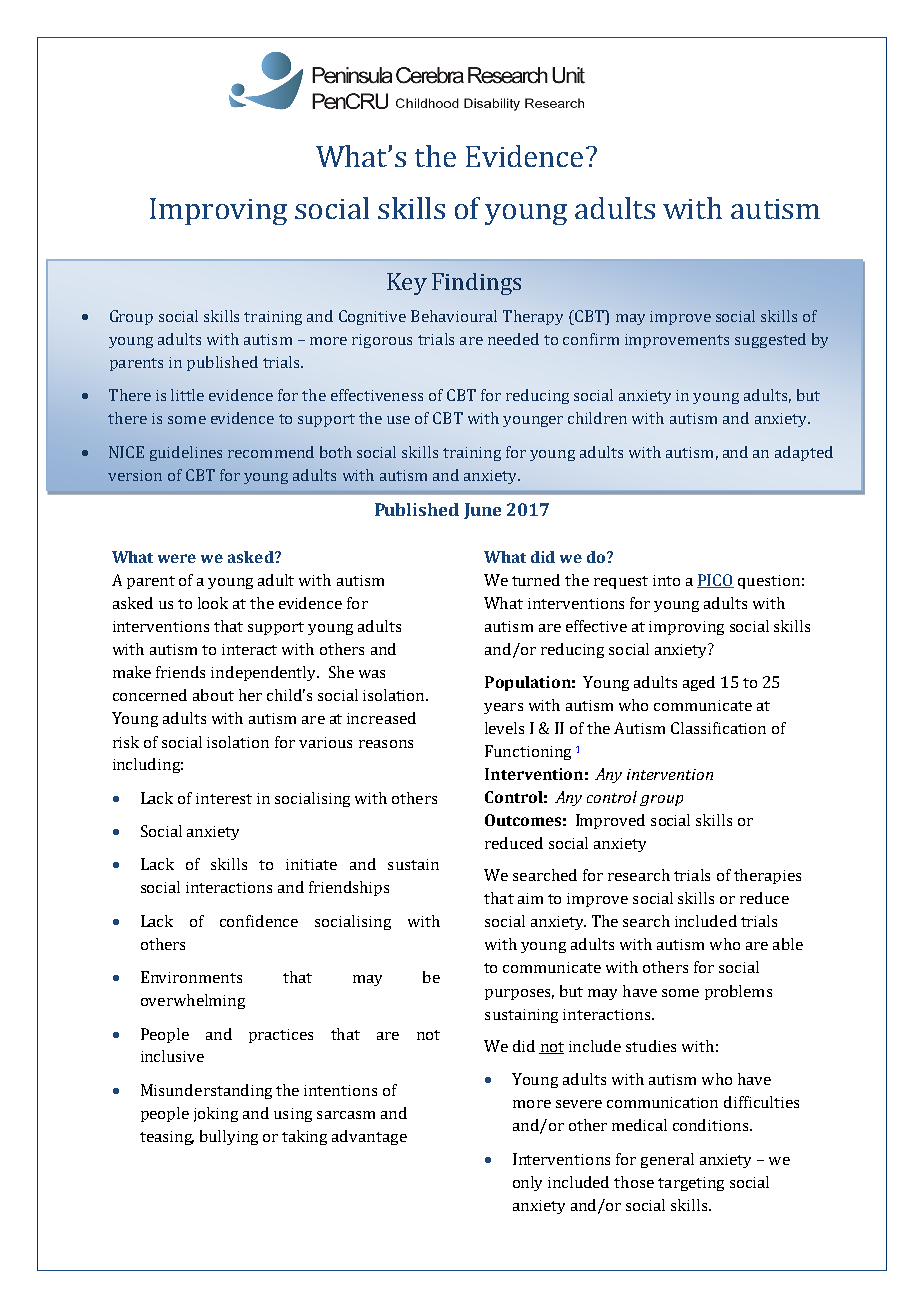 The width and height of the image is (924, 1308). Describe the element at coordinates (213, 603) in the image. I see `look` at that location.
